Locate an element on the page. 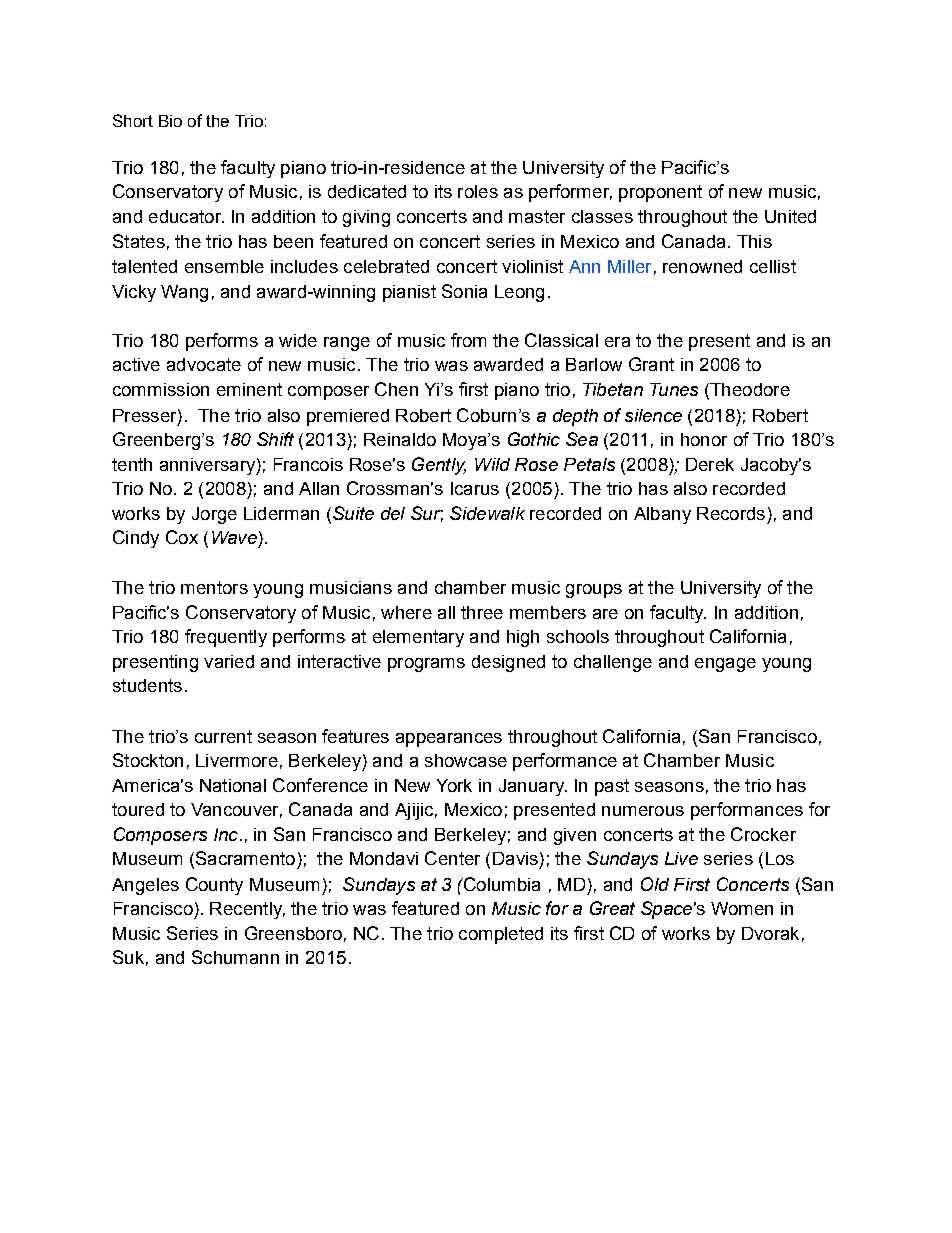  from is located at coordinates (468, 340).
